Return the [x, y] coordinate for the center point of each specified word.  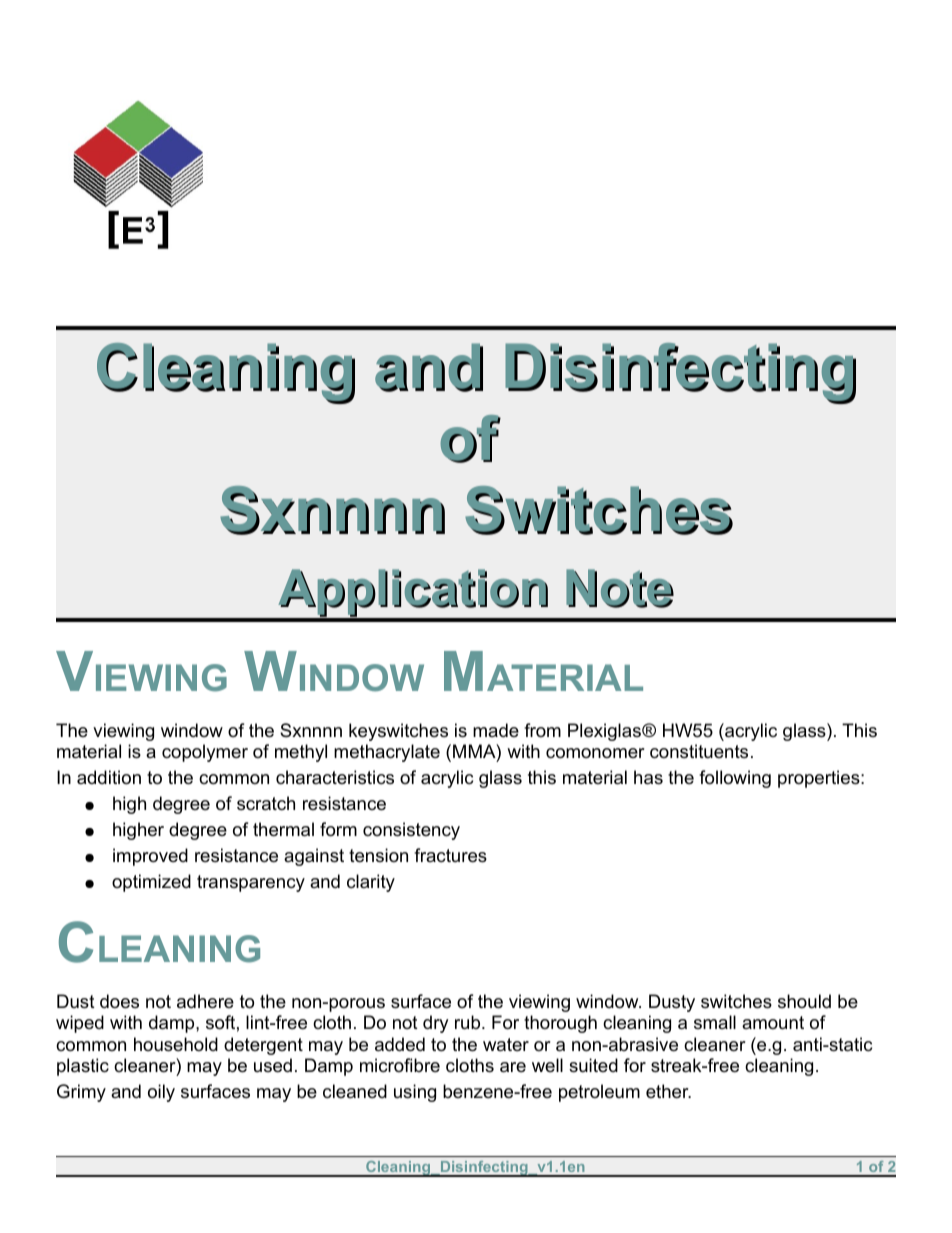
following [735, 779]
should [804, 1001]
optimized [151, 883]
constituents [699, 751]
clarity [371, 883]
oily [161, 1093]
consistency [411, 831]
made [496, 730]
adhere [205, 1001]
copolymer [205, 753]
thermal [283, 829]
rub [469, 1022]
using [415, 1093]
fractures [450, 855]
